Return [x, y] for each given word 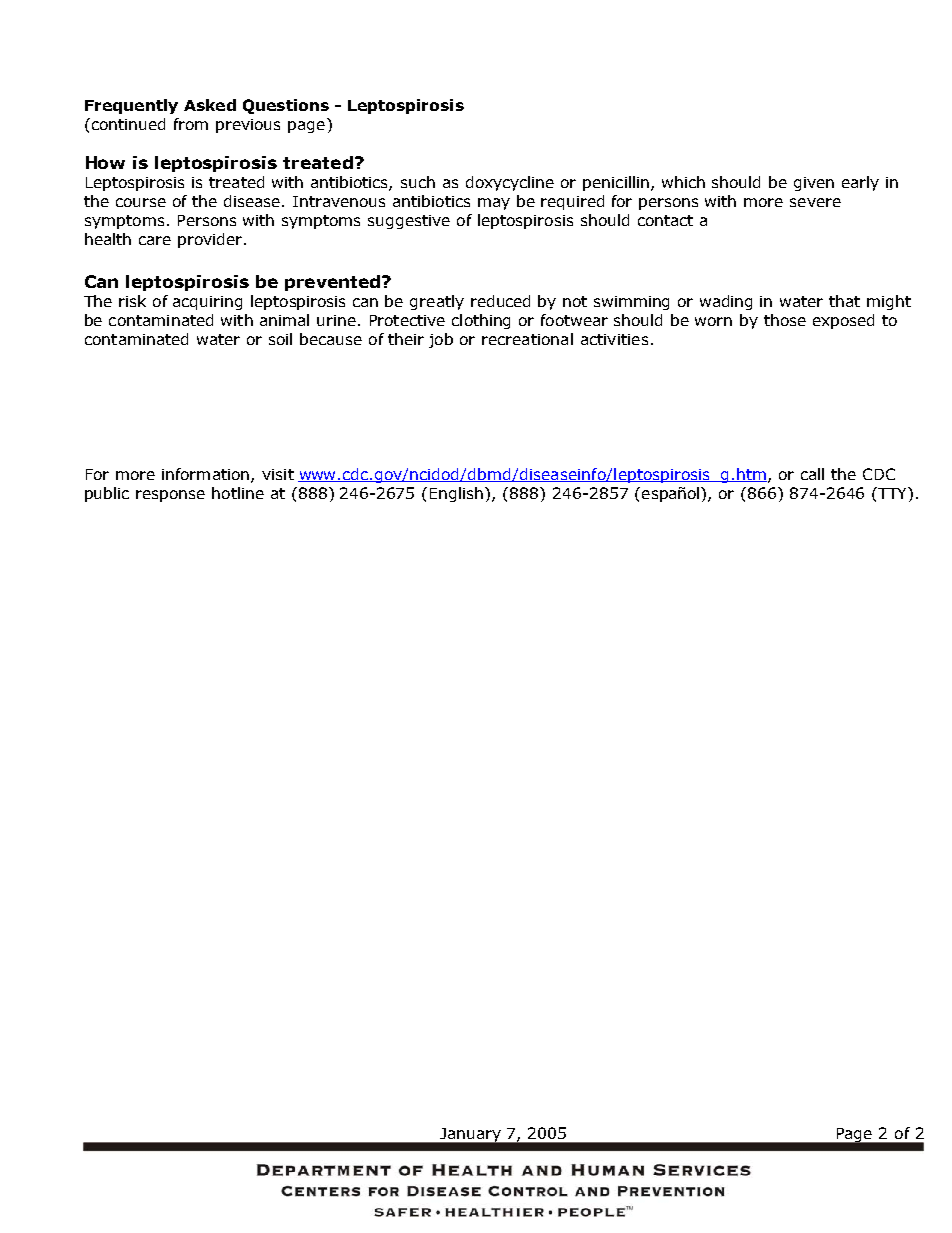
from [191, 124]
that [844, 301]
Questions [286, 106]
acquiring [207, 303]
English [458, 494]
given [814, 184]
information [207, 475]
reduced [500, 301]
